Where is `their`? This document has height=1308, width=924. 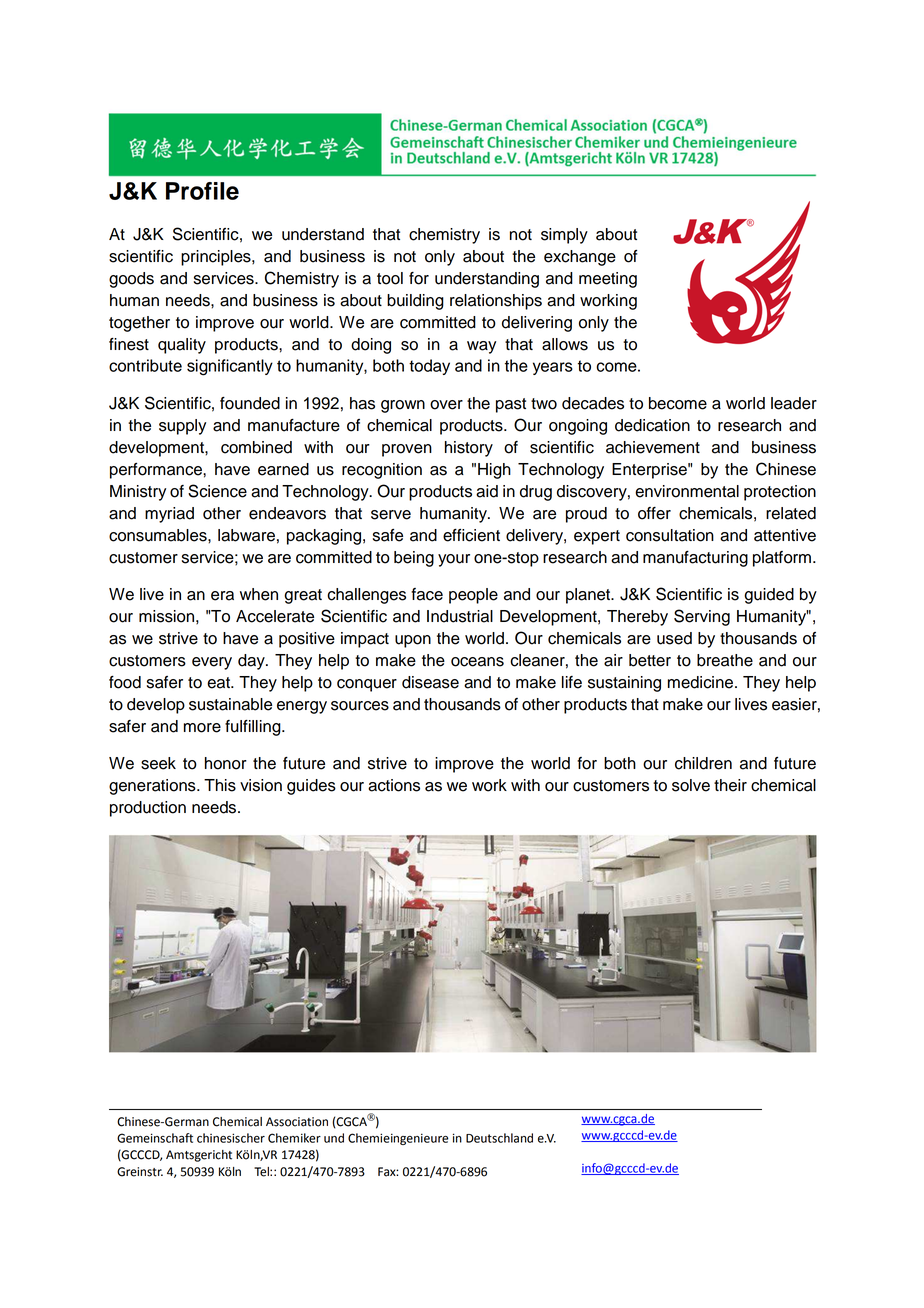
their is located at coordinates (730, 785).
